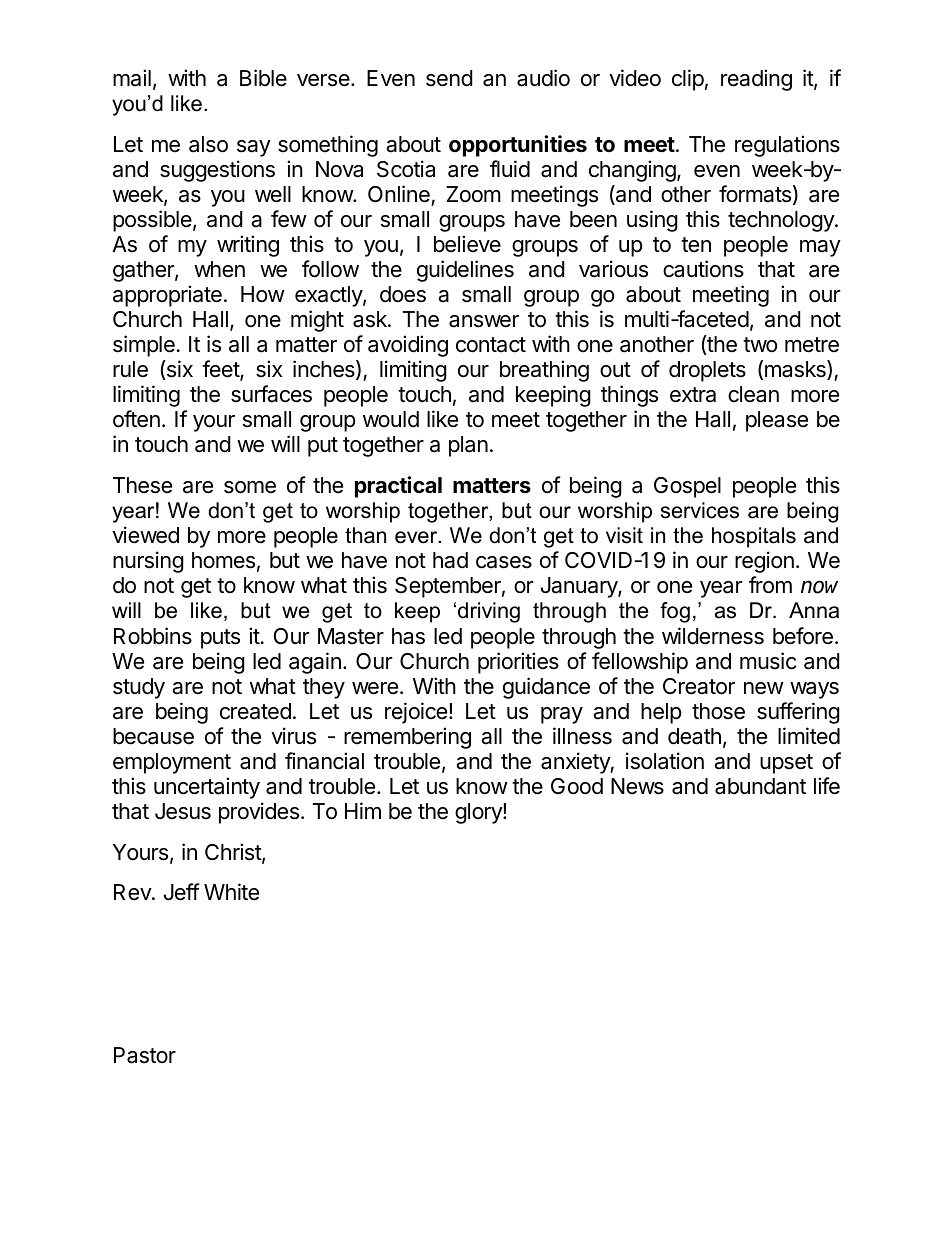 This screenshot has width=952, height=1233. Describe the element at coordinates (416, 713) in the screenshot. I see `rejoice` at that location.
